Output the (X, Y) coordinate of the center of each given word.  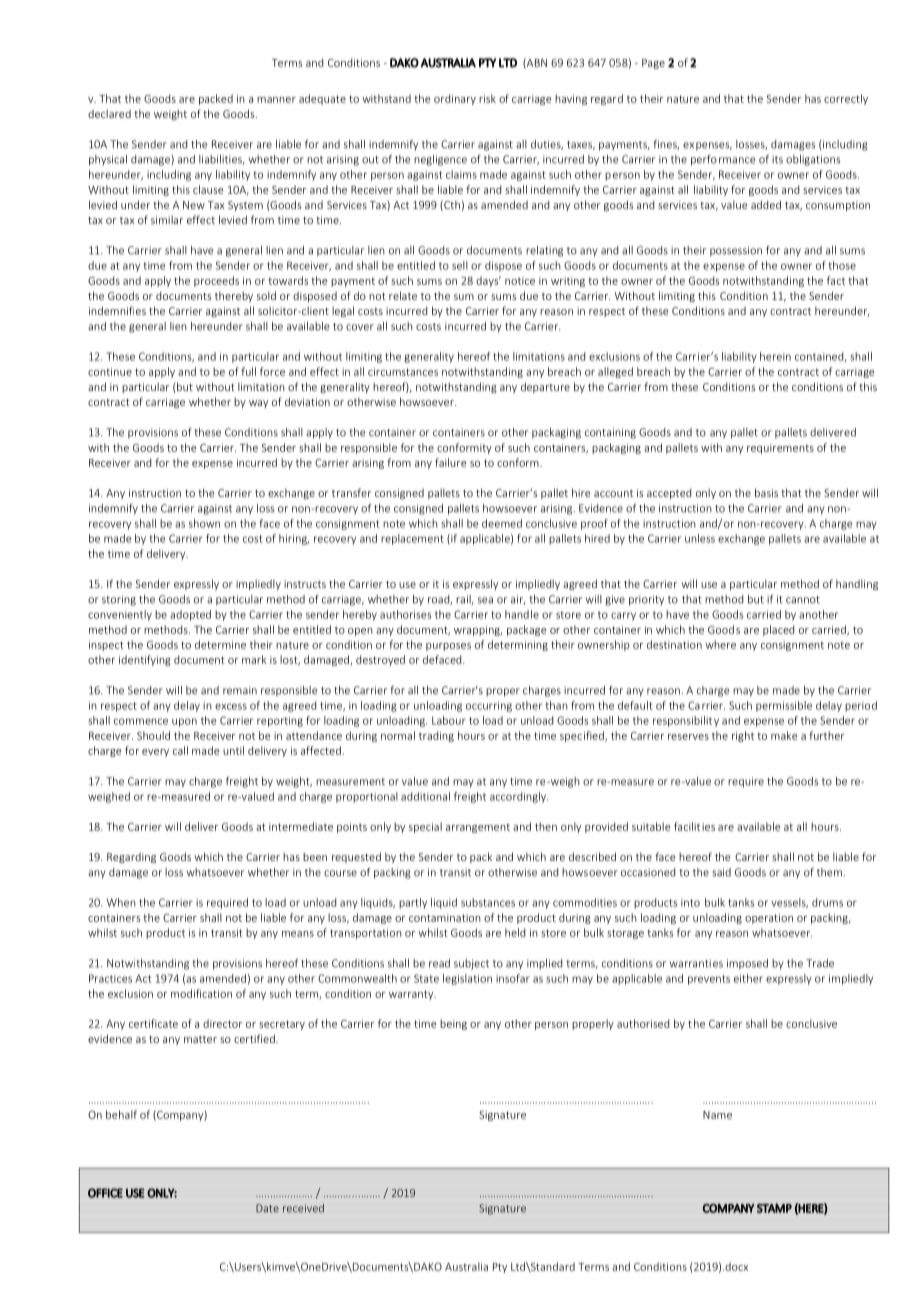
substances (488, 902)
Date (267, 1208)
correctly (846, 99)
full (248, 371)
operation (769, 919)
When (121, 902)
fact (836, 280)
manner (276, 100)
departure (545, 387)
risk (487, 98)
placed (778, 630)
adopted (190, 615)
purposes (448, 647)
